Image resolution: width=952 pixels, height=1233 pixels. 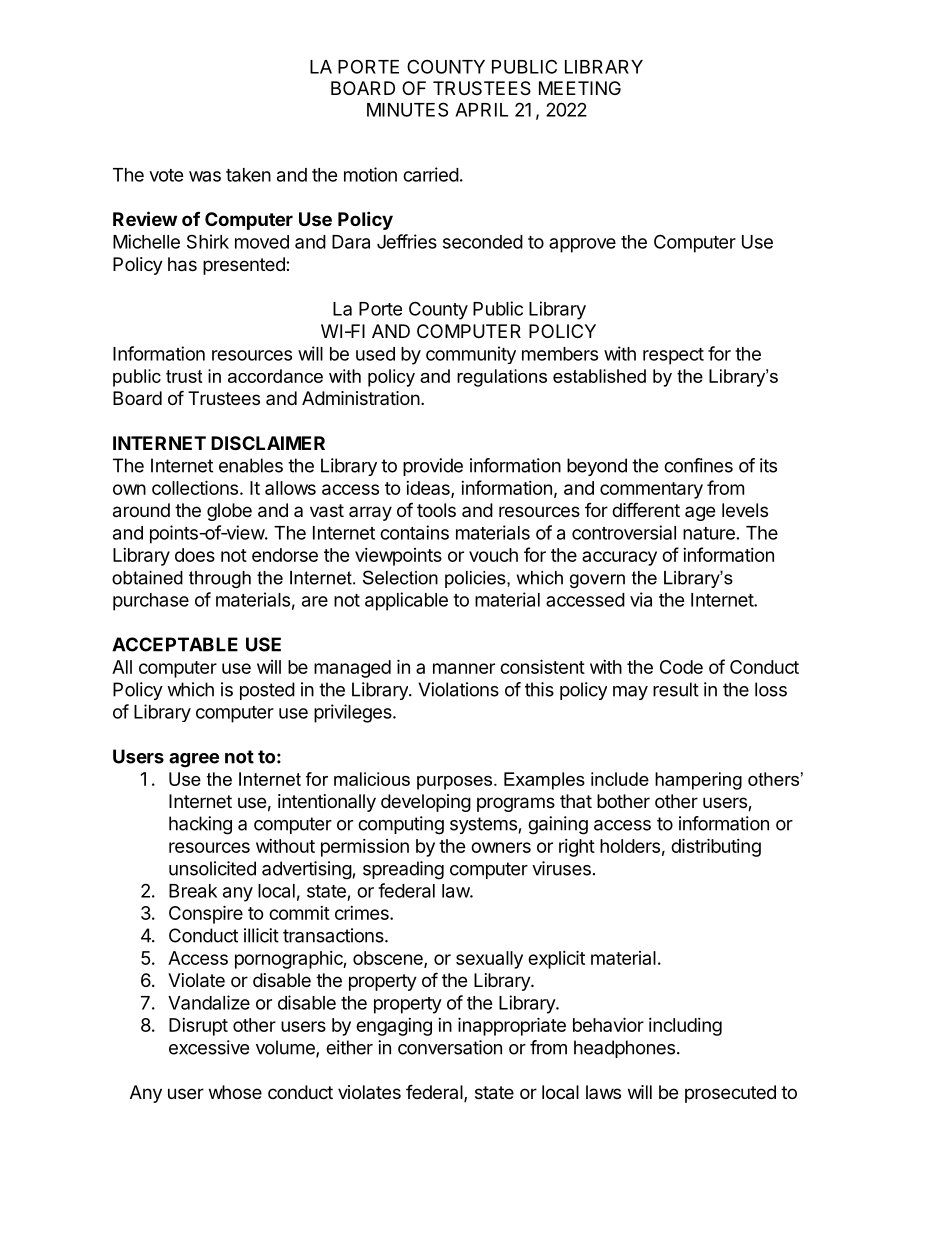 I want to click on APRIL, so click(x=481, y=110).
